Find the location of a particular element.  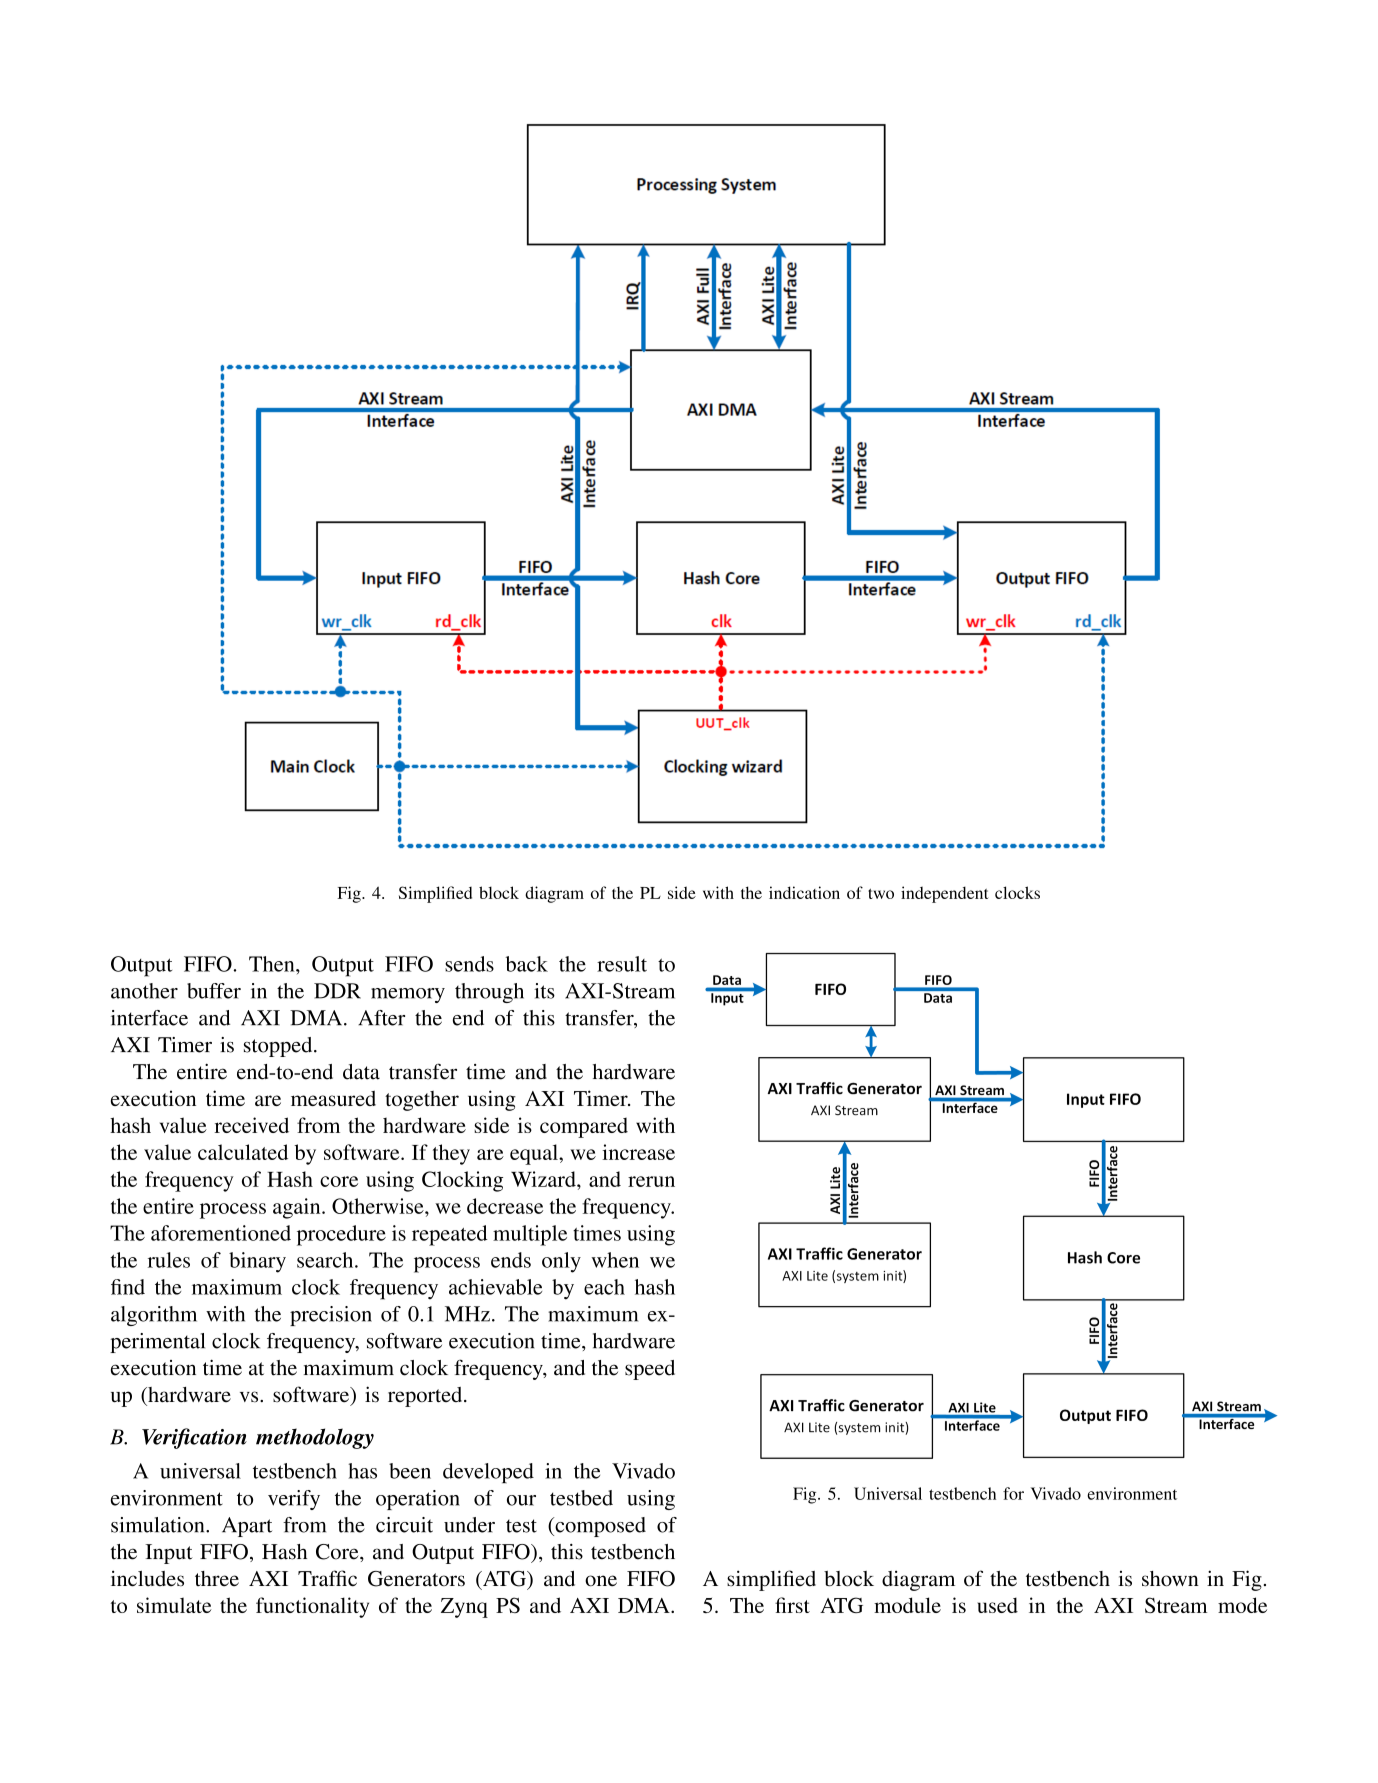

three is located at coordinates (217, 1579).
